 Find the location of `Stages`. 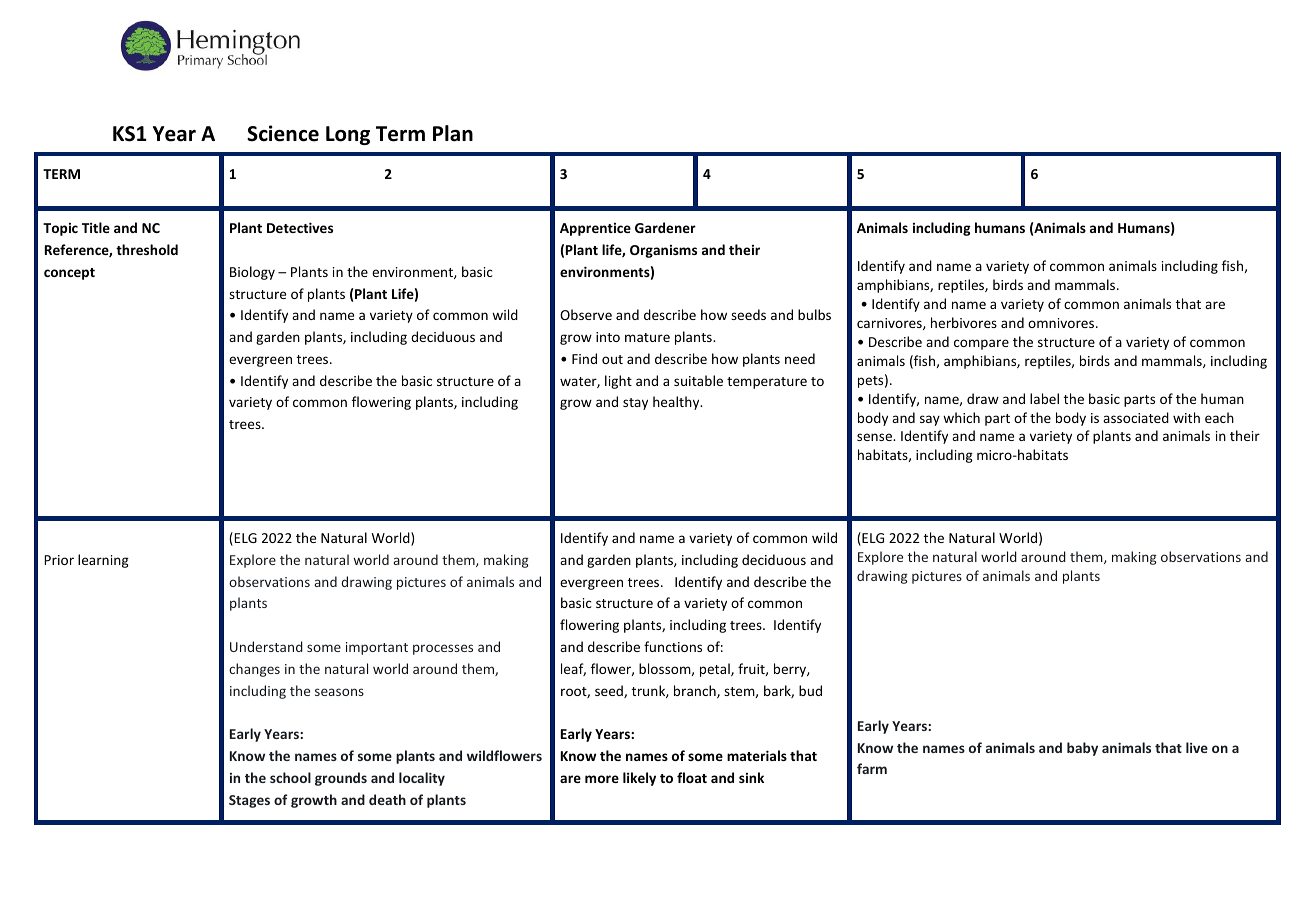

Stages is located at coordinates (249, 801).
